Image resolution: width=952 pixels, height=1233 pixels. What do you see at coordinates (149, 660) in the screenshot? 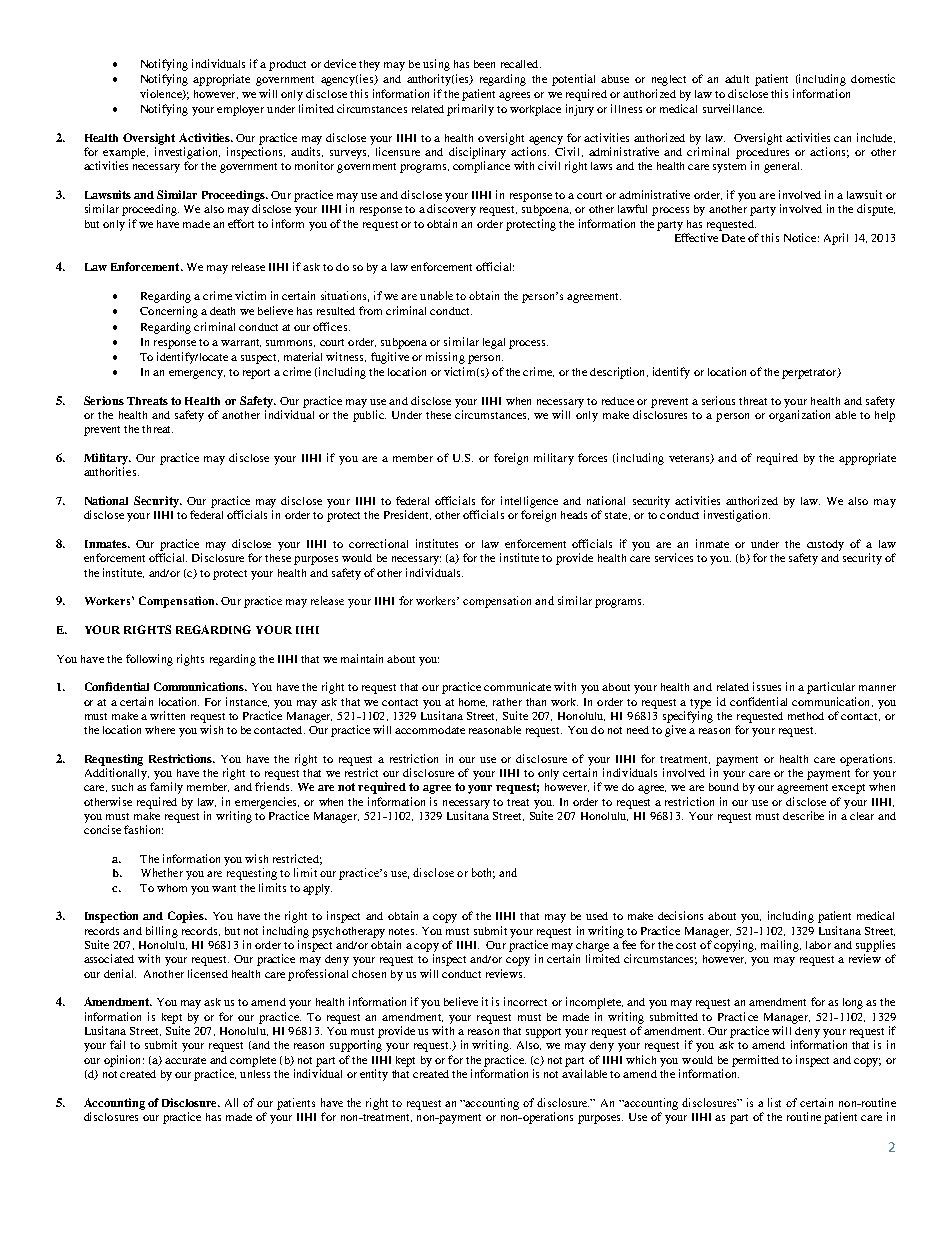
I see `following` at bounding box center [149, 660].
